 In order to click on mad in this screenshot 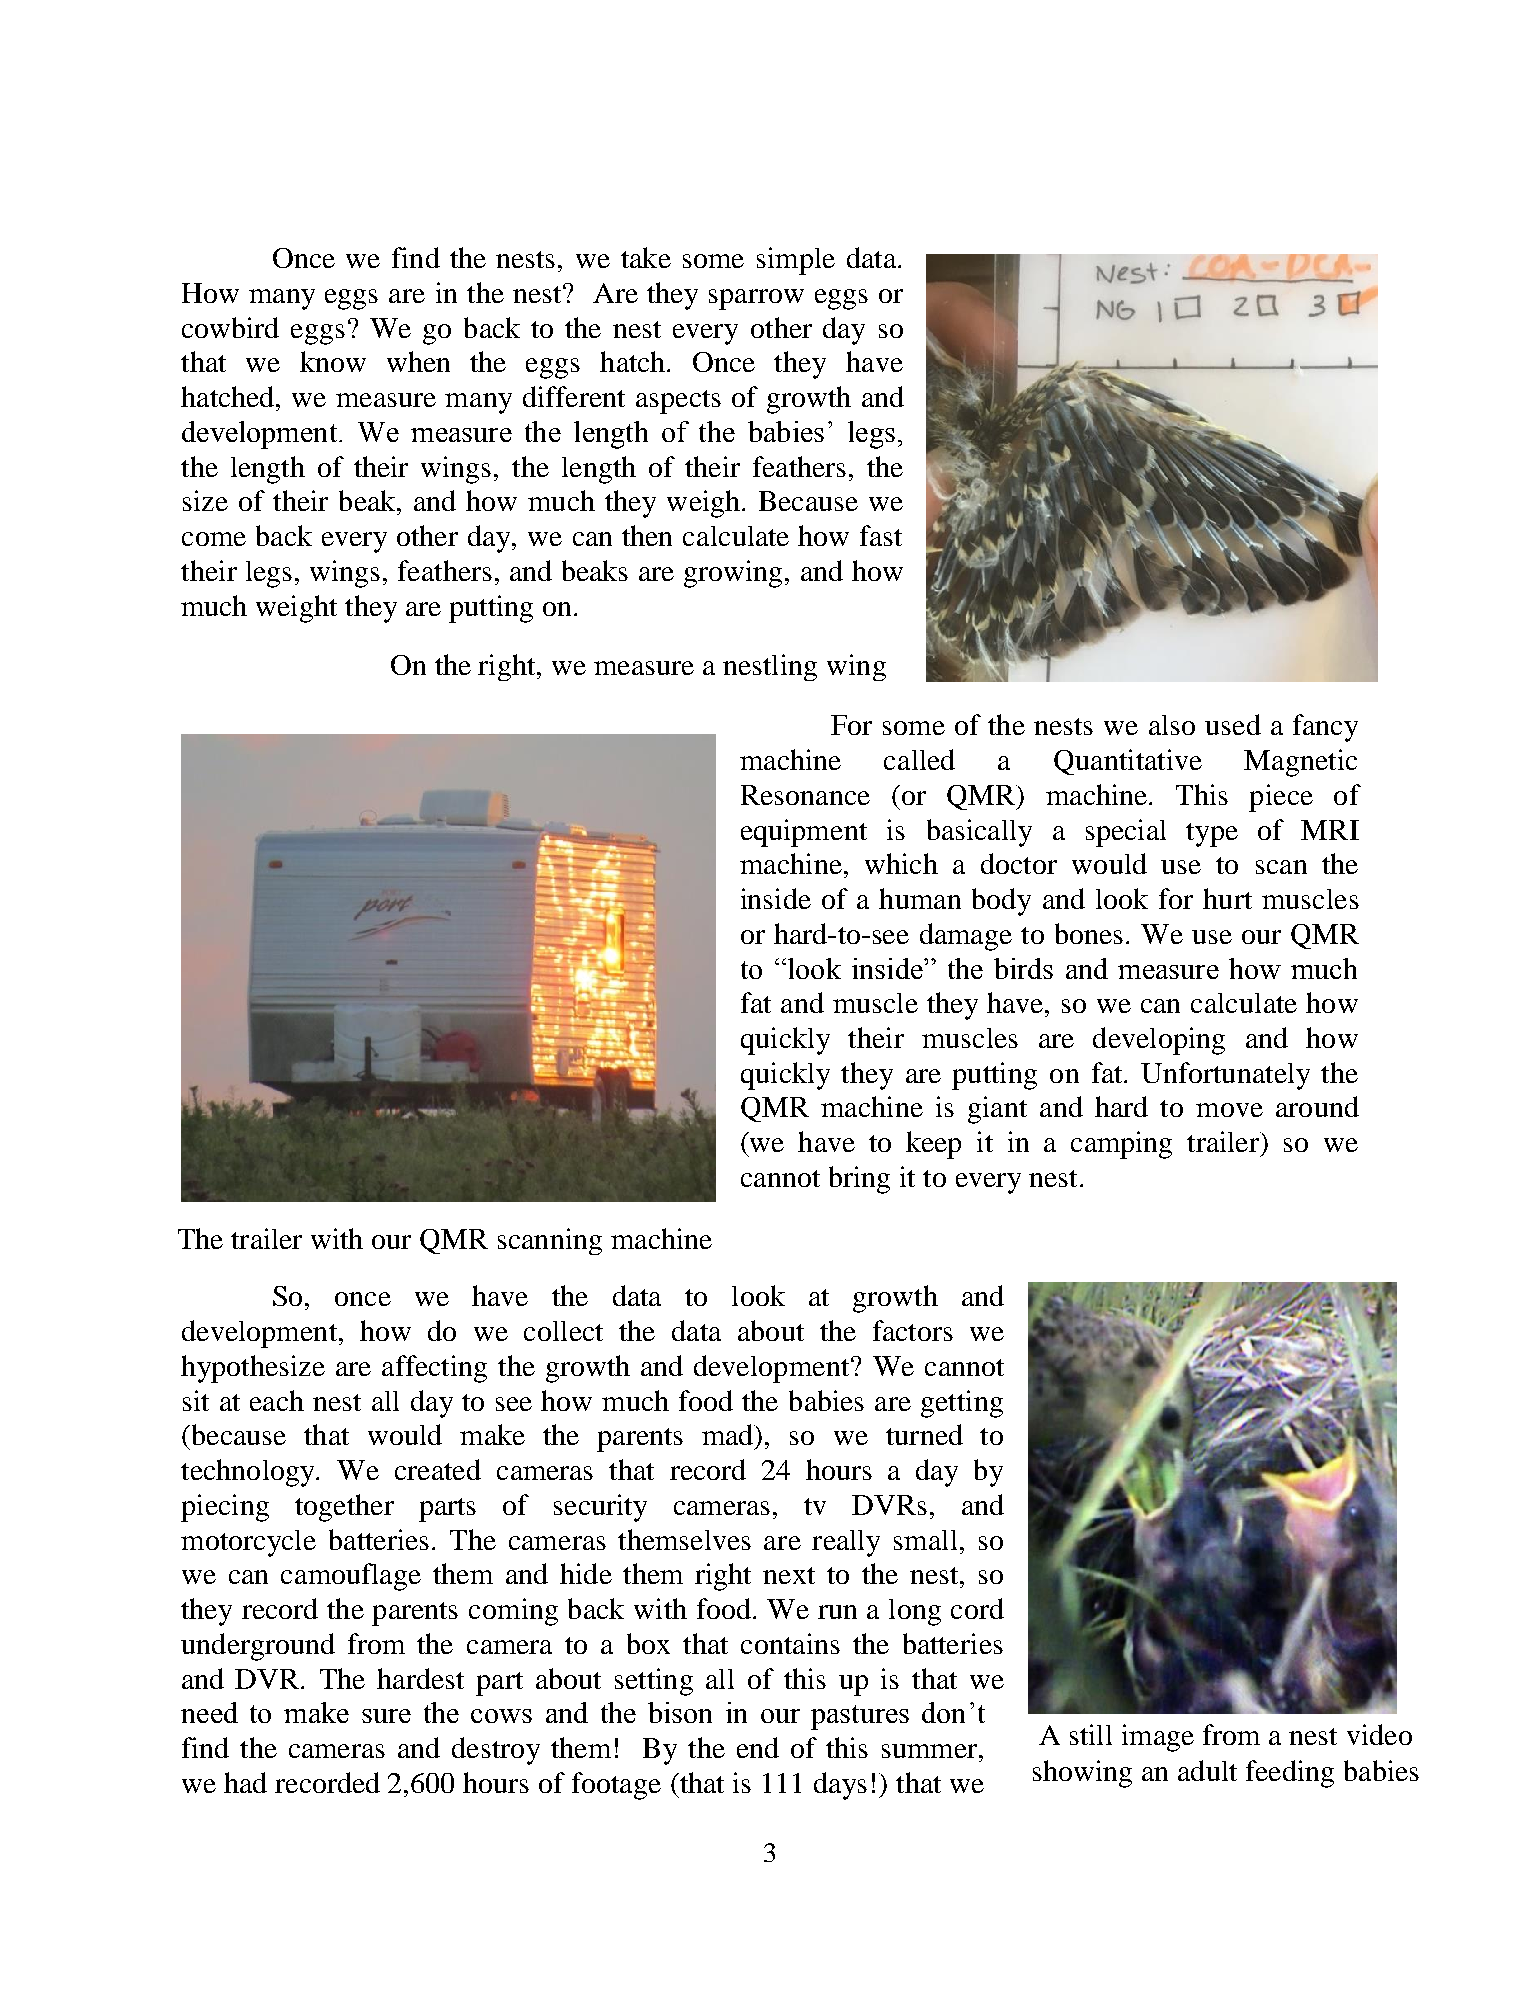, I will do `click(728, 1434)`.
